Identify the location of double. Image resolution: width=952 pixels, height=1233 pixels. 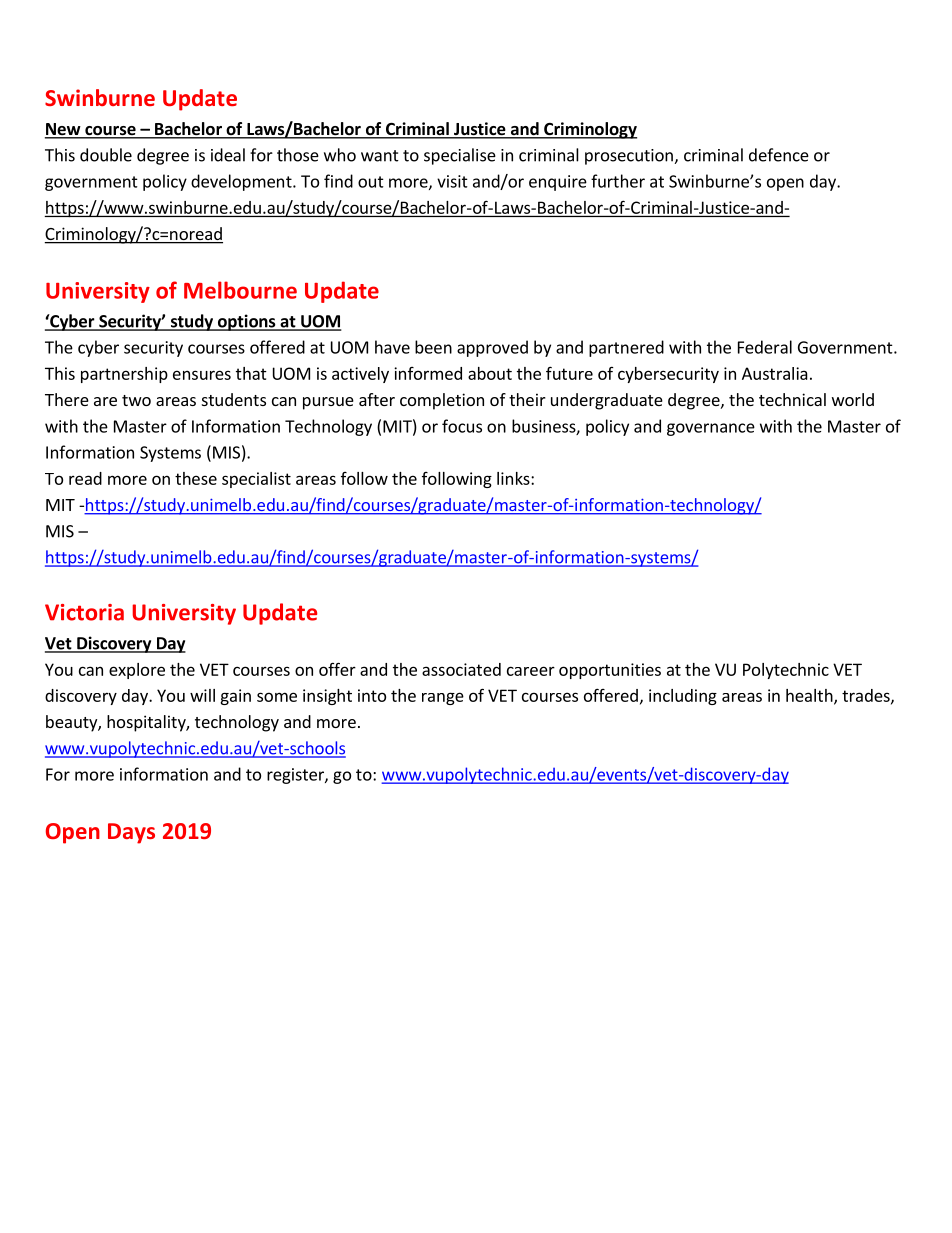
(106, 155).
